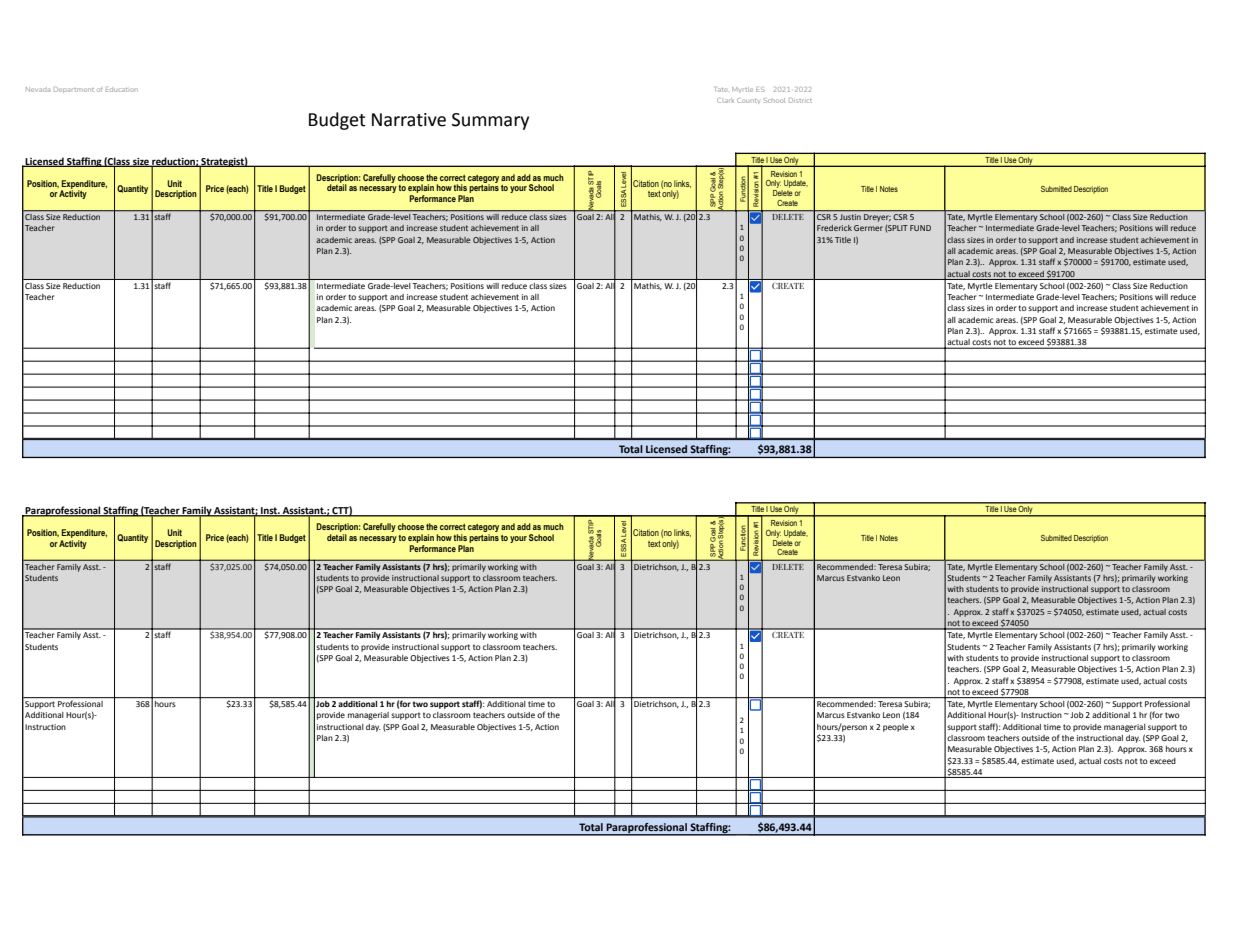 The height and width of the screenshot is (952, 1233). I want to click on Narrative, so click(409, 120).
